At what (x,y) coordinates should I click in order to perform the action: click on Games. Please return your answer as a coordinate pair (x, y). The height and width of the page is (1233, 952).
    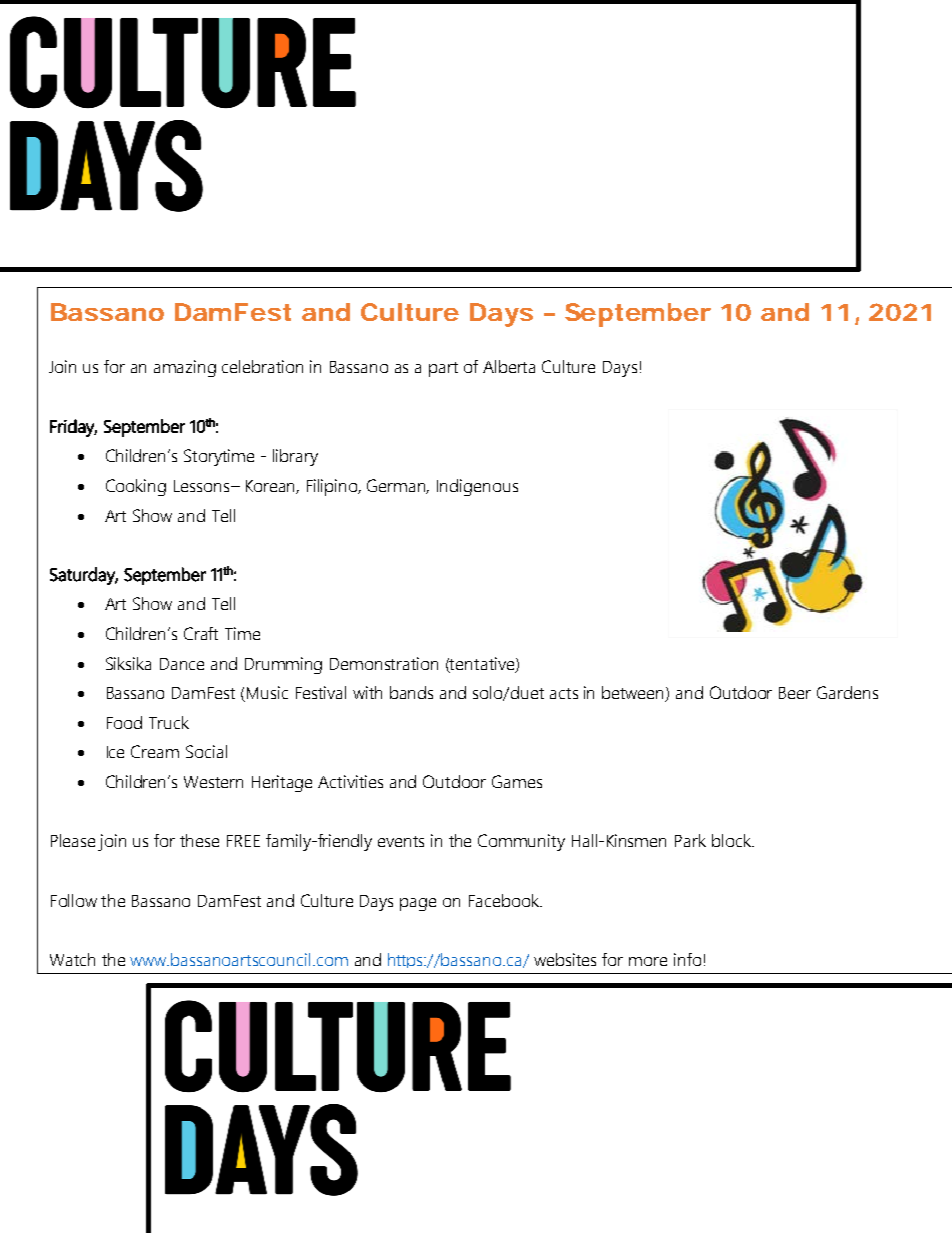
    Looking at the image, I should click on (517, 781).
